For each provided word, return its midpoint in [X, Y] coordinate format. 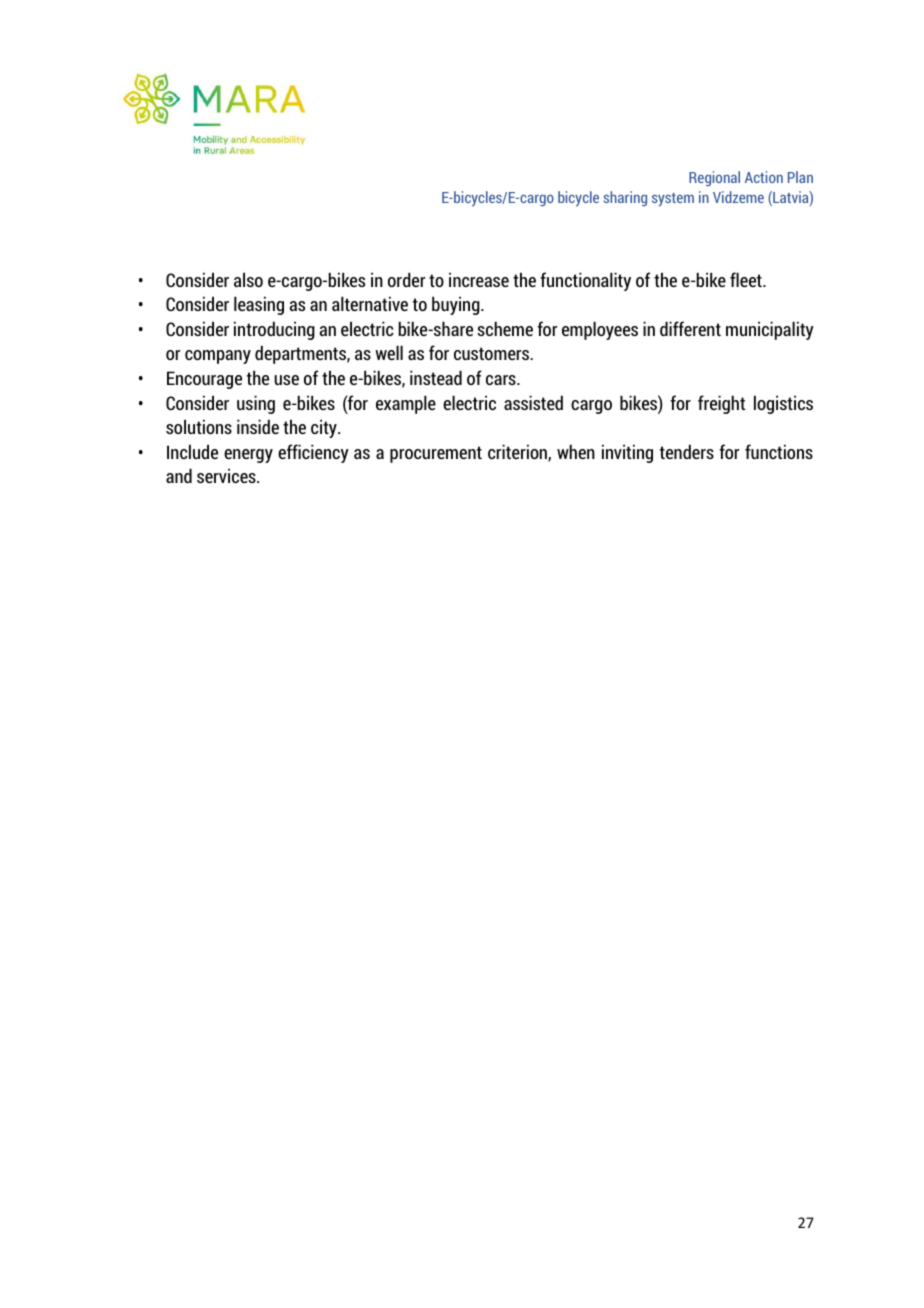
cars [502, 380]
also [248, 279]
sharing [625, 198]
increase [479, 279]
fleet [747, 279]
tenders [687, 451]
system [673, 199]
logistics [783, 404]
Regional [714, 178]
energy [248, 456]
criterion [518, 453]
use [286, 380]
